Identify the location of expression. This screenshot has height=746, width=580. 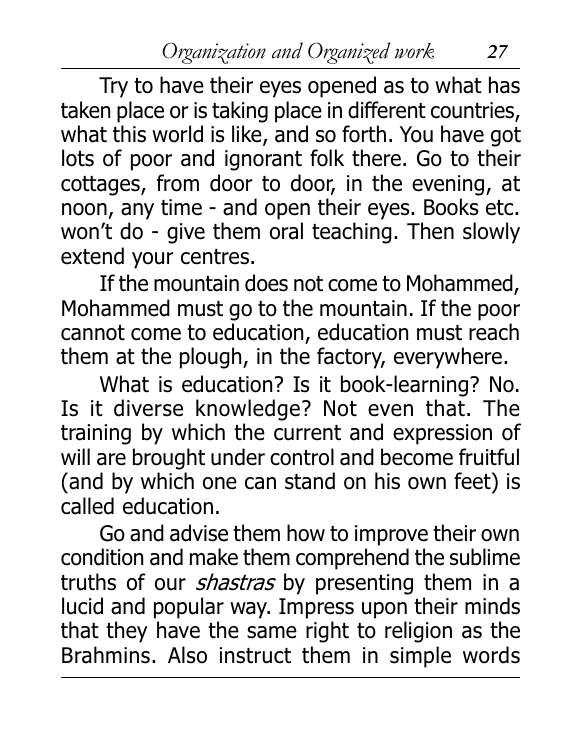
(442, 434).
